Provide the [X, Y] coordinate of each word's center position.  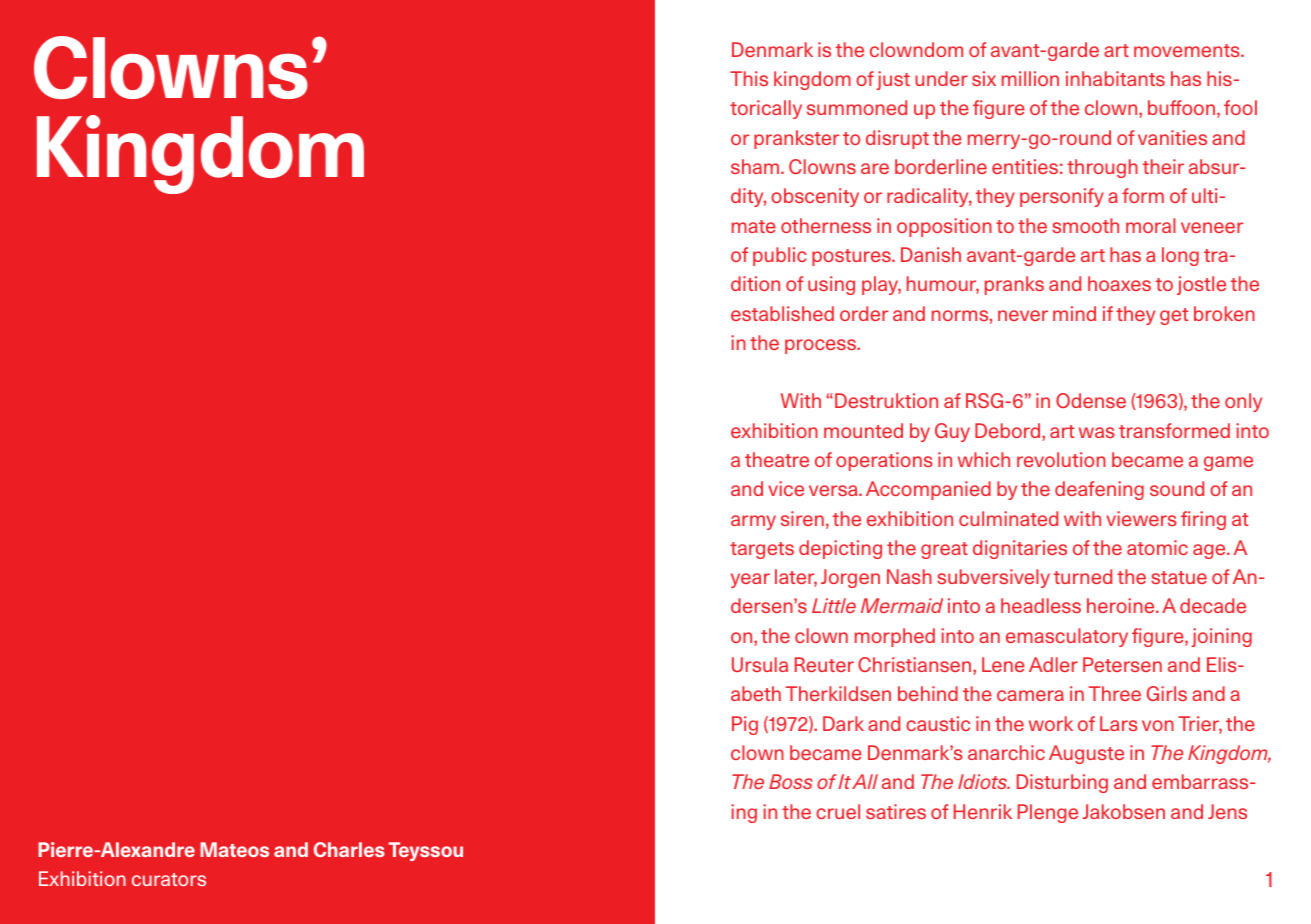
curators [169, 879]
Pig [745, 725]
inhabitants [1115, 78]
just [893, 80]
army [753, 522]
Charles [349, 849]
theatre [777, 459]
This [749, 78]
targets [762, 550]
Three [1115, 693]
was [1097, 432]
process [822, 346]
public [780, 256]
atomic [1157, 547]
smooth [1085, 225]
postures [852, 257]
